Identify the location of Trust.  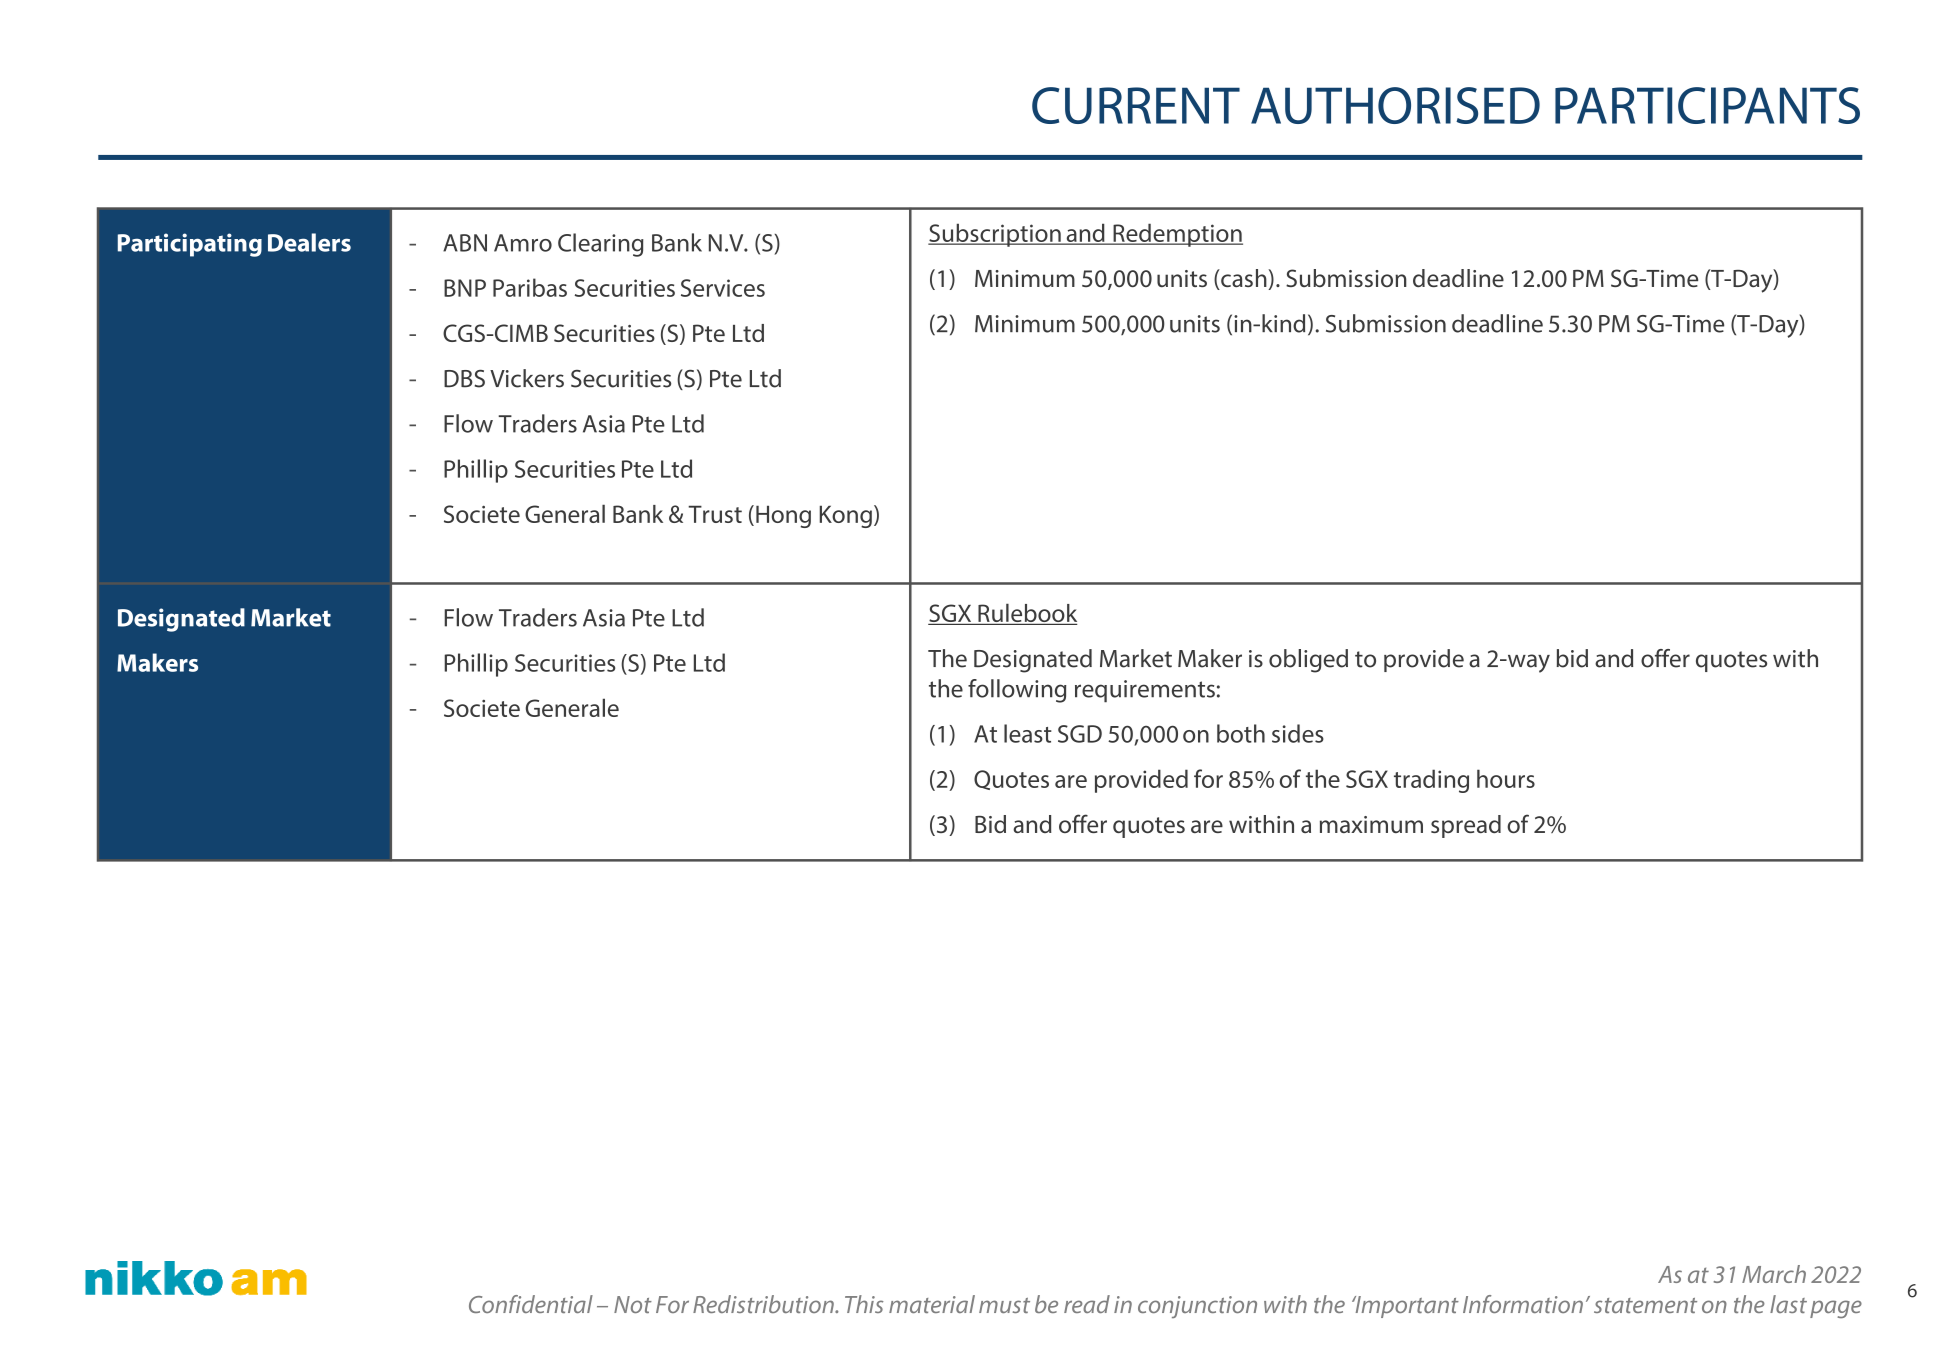
(715, 514).
